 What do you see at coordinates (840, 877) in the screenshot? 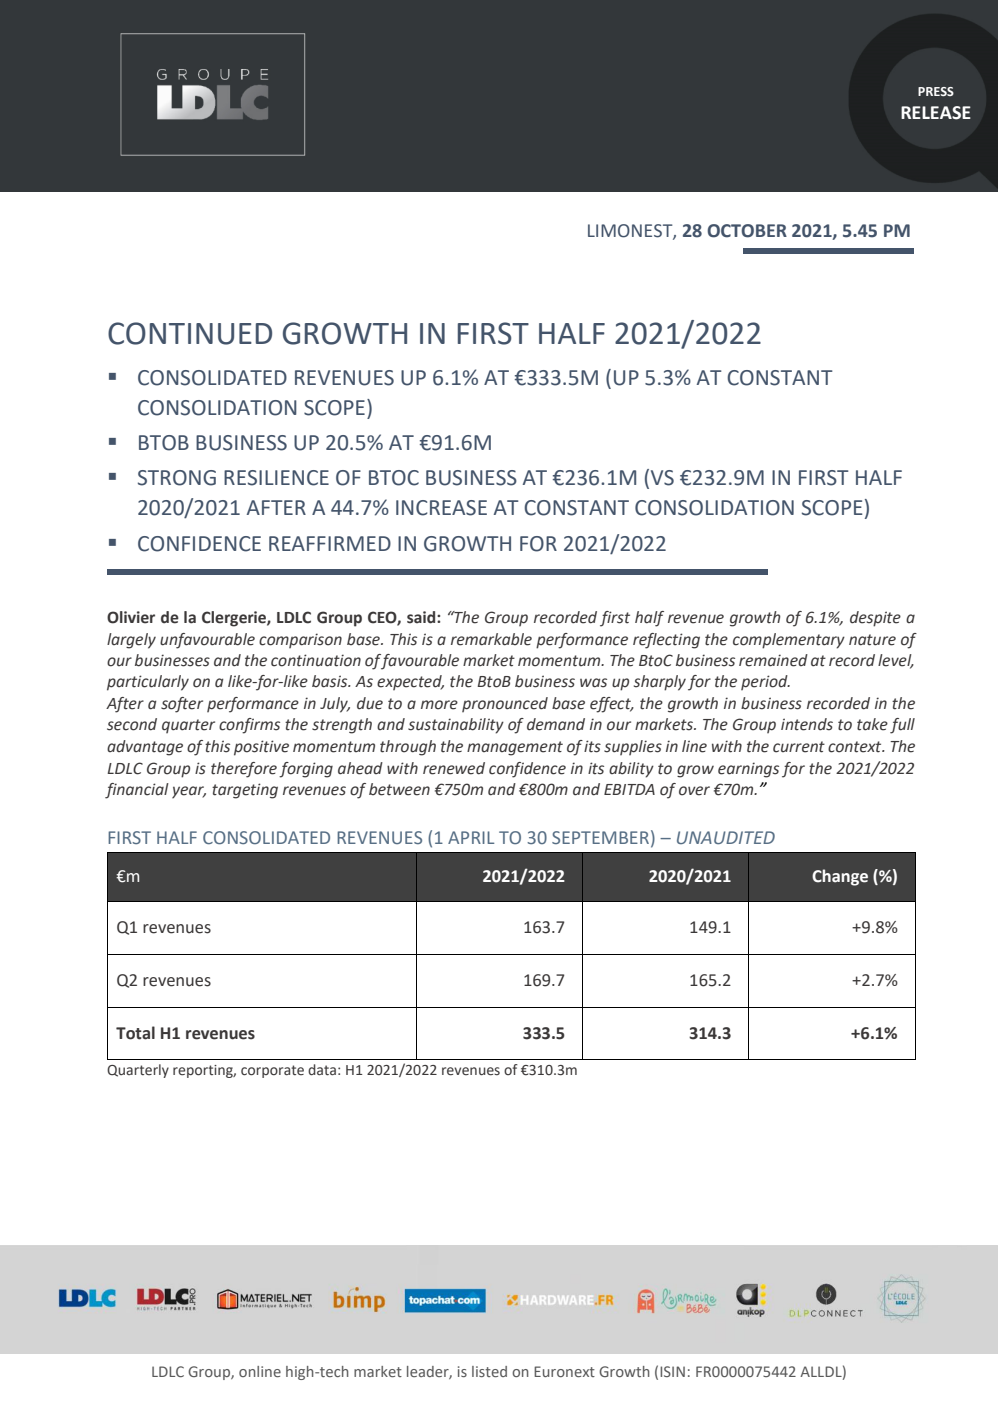
I see `Change` at bounding box center [840, 877].
